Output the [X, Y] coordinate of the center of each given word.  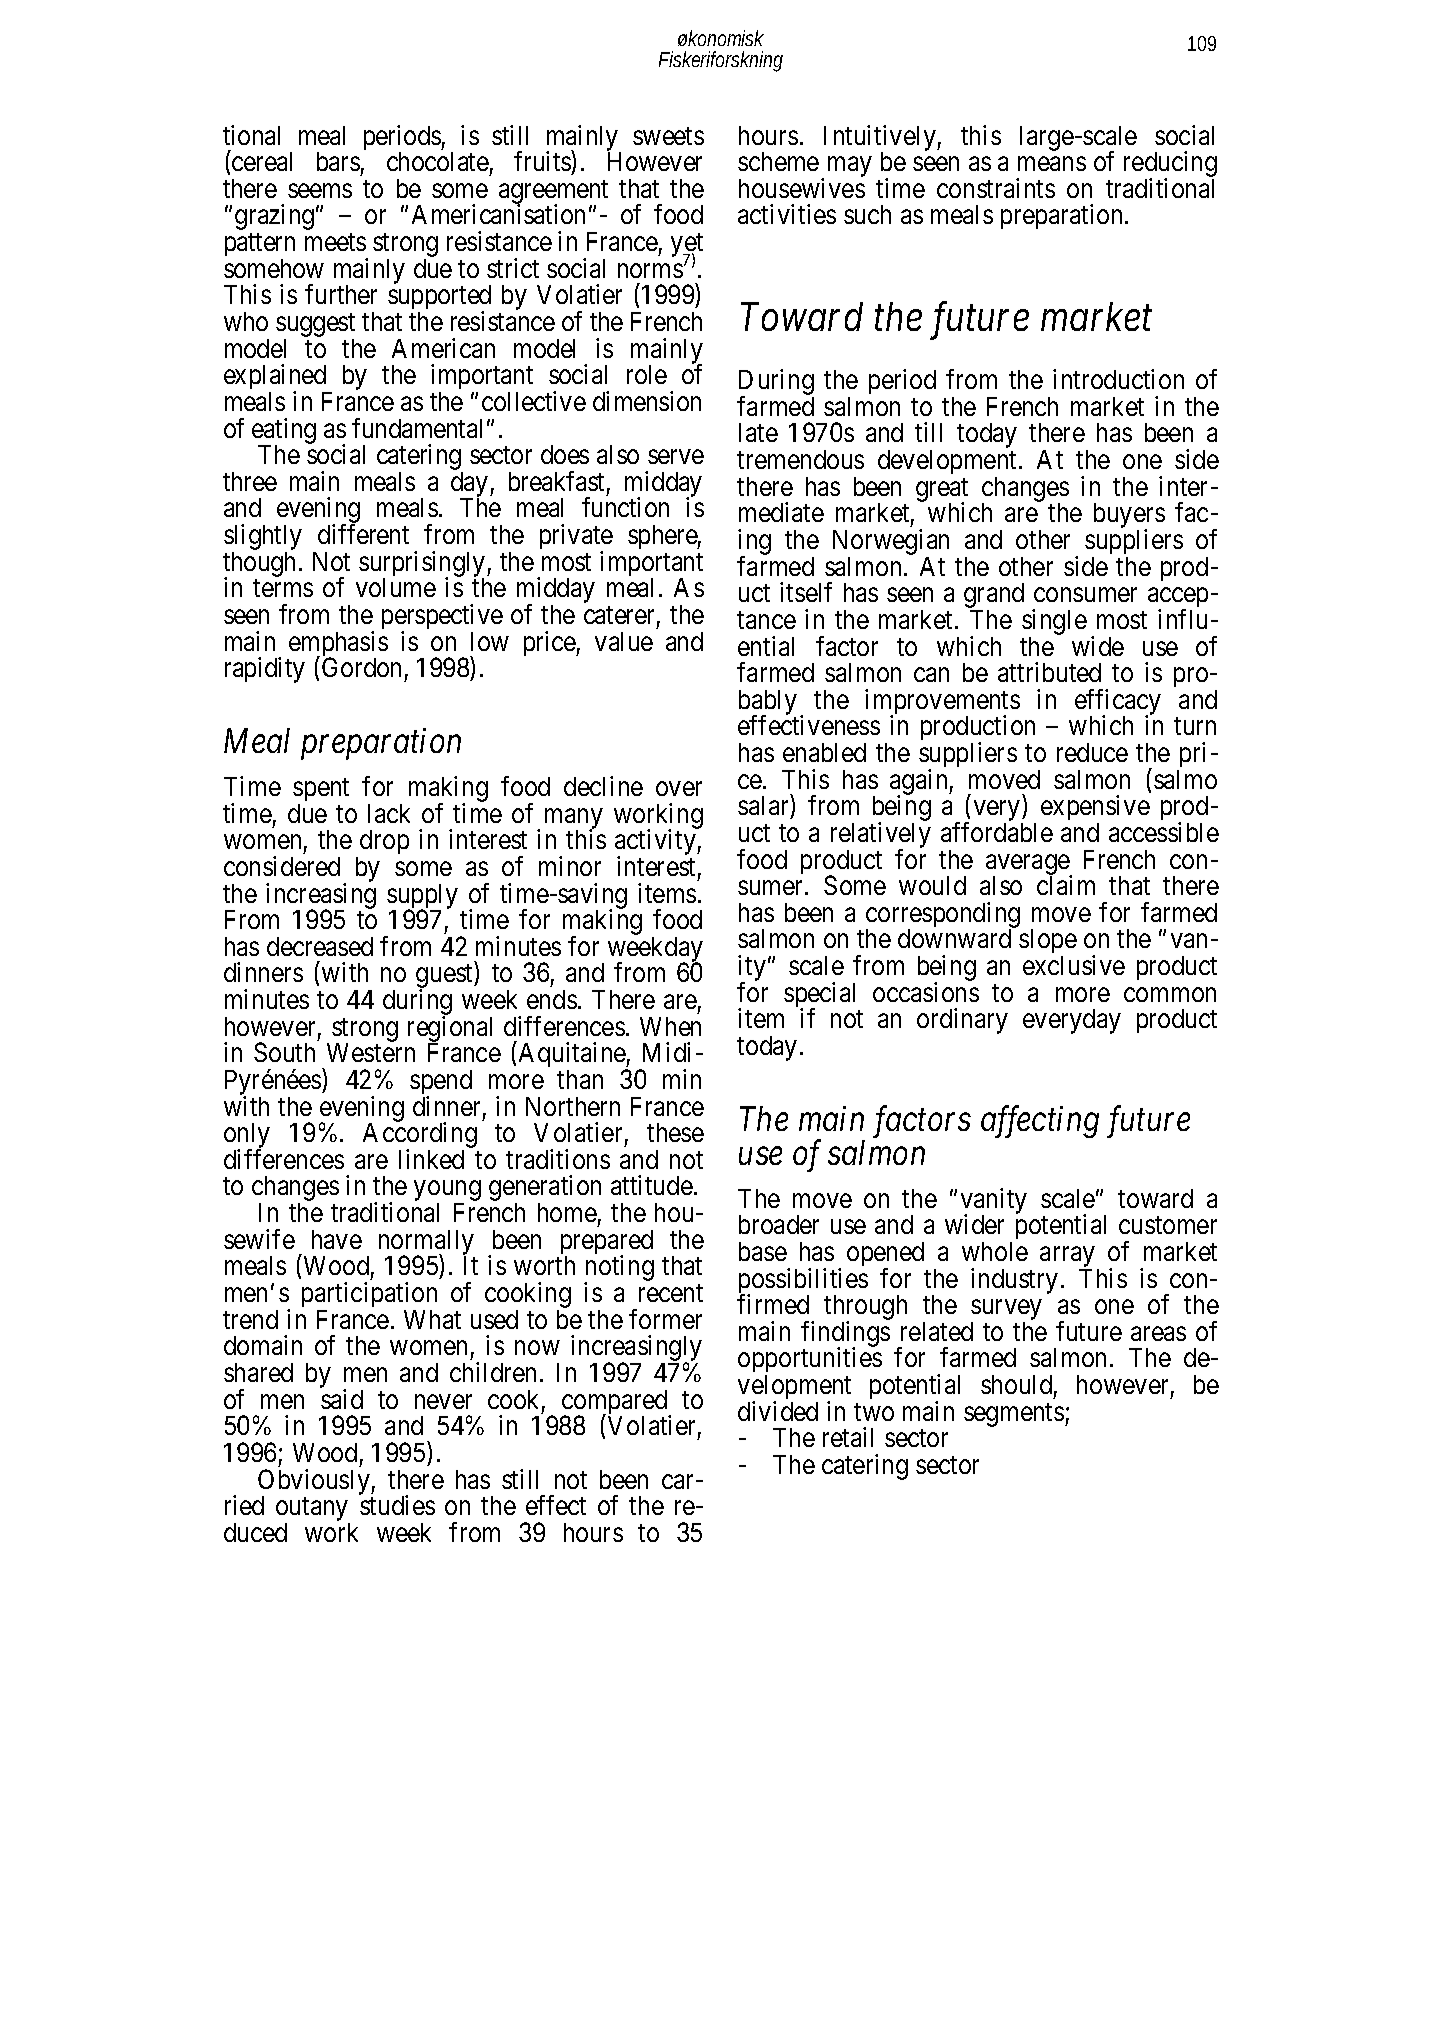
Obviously [315, 1483]
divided [778, 1411]
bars [338, 161]
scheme [778, 161]
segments [1014, 1415]
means [1052, 164]
